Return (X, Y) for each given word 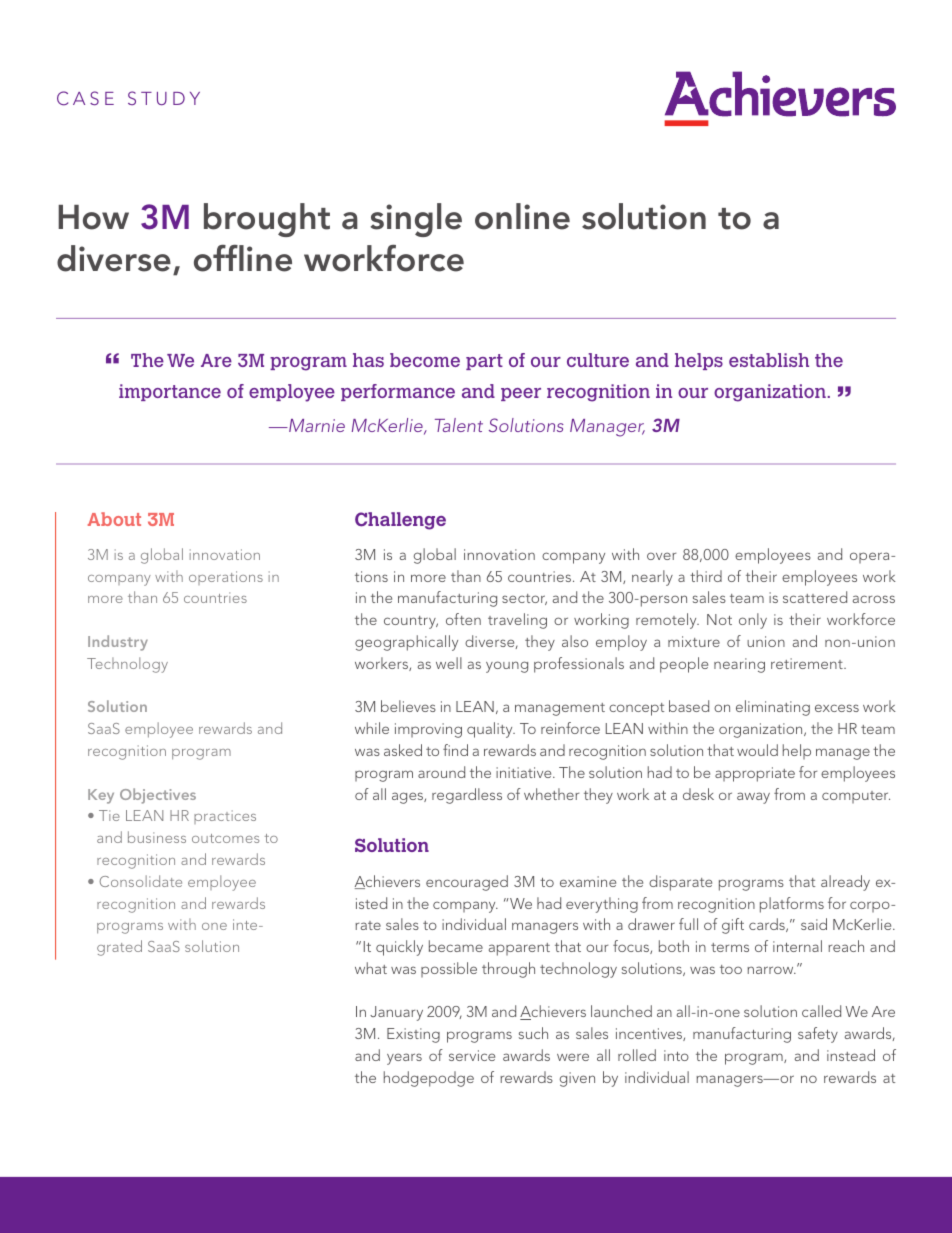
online (522, 216)
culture (598, 360)
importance (170, 392)
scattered (815, 597)
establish (769, 360)
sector (524, 599)
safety (818, 1035)
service (472, 1055)
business (157, 837)
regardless (467, 796)
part (484, 362)
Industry (118, 643)
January (396, 1013)
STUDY (164, 98)
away (753, 798)
